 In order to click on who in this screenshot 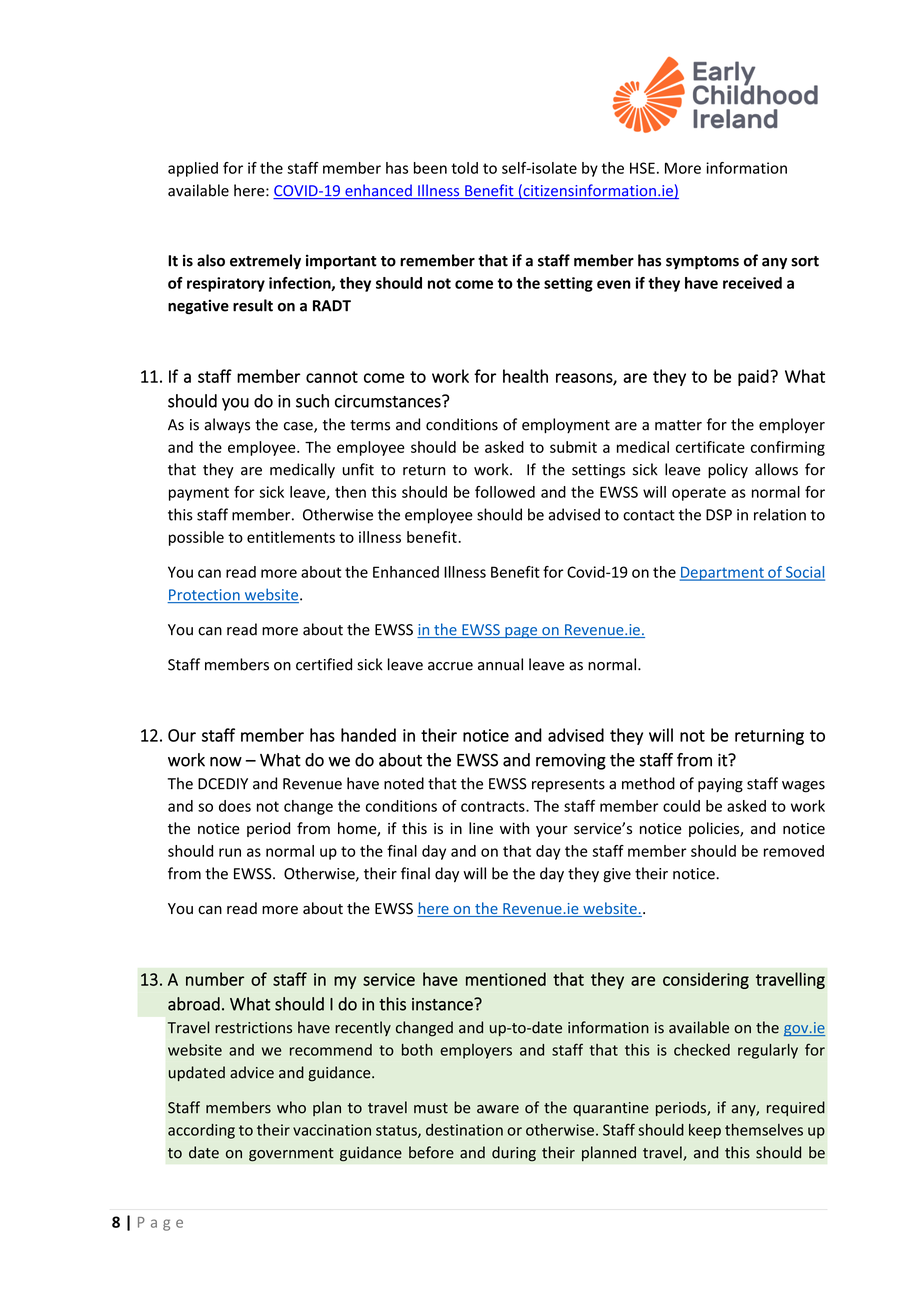, I will do `click(291, 1107)`.
